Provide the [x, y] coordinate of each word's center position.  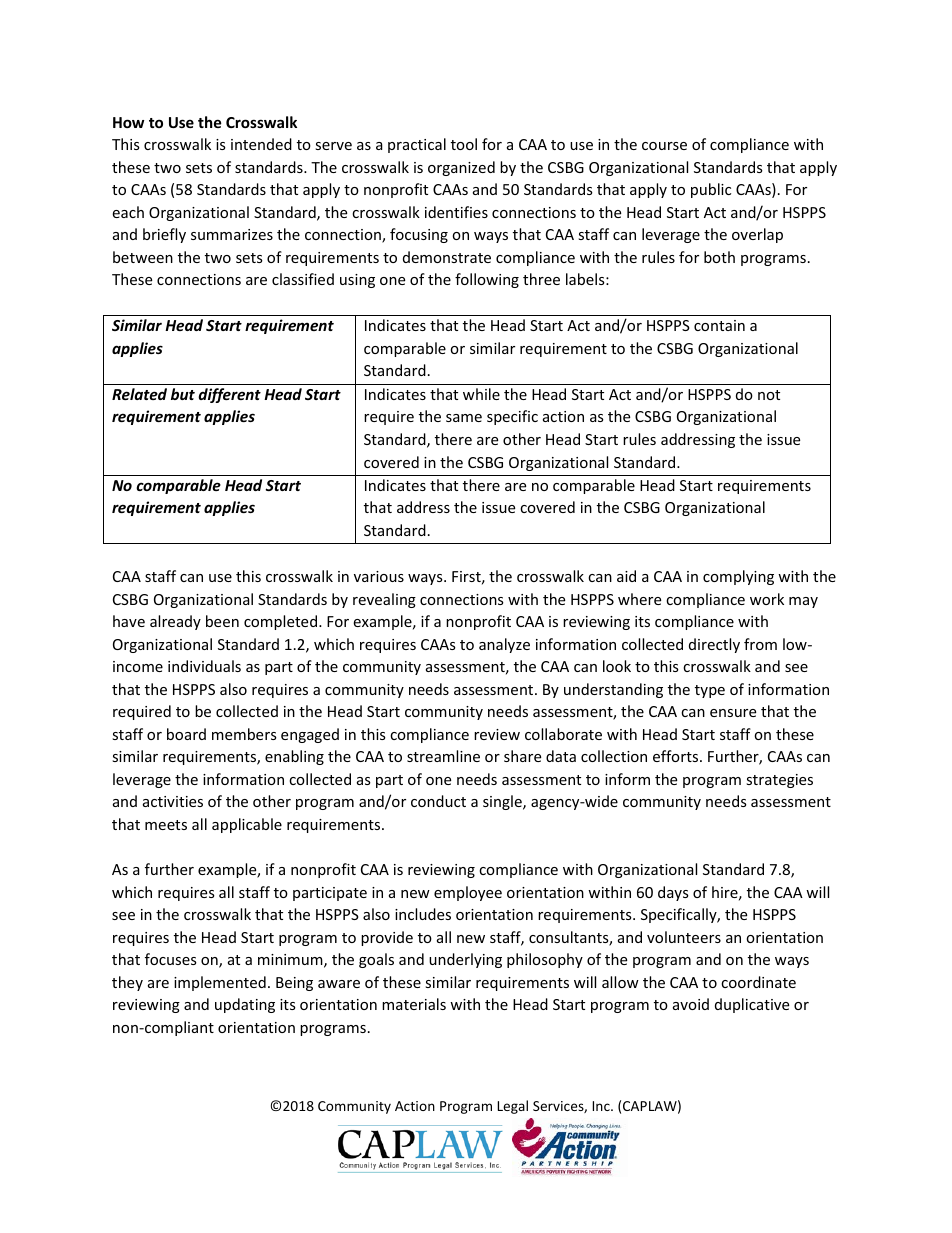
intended [261, 144]
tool [464, 144]
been [222, 621]
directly [714, 645]
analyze [504, 645]
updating [245, 1005]
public [711, 190]
